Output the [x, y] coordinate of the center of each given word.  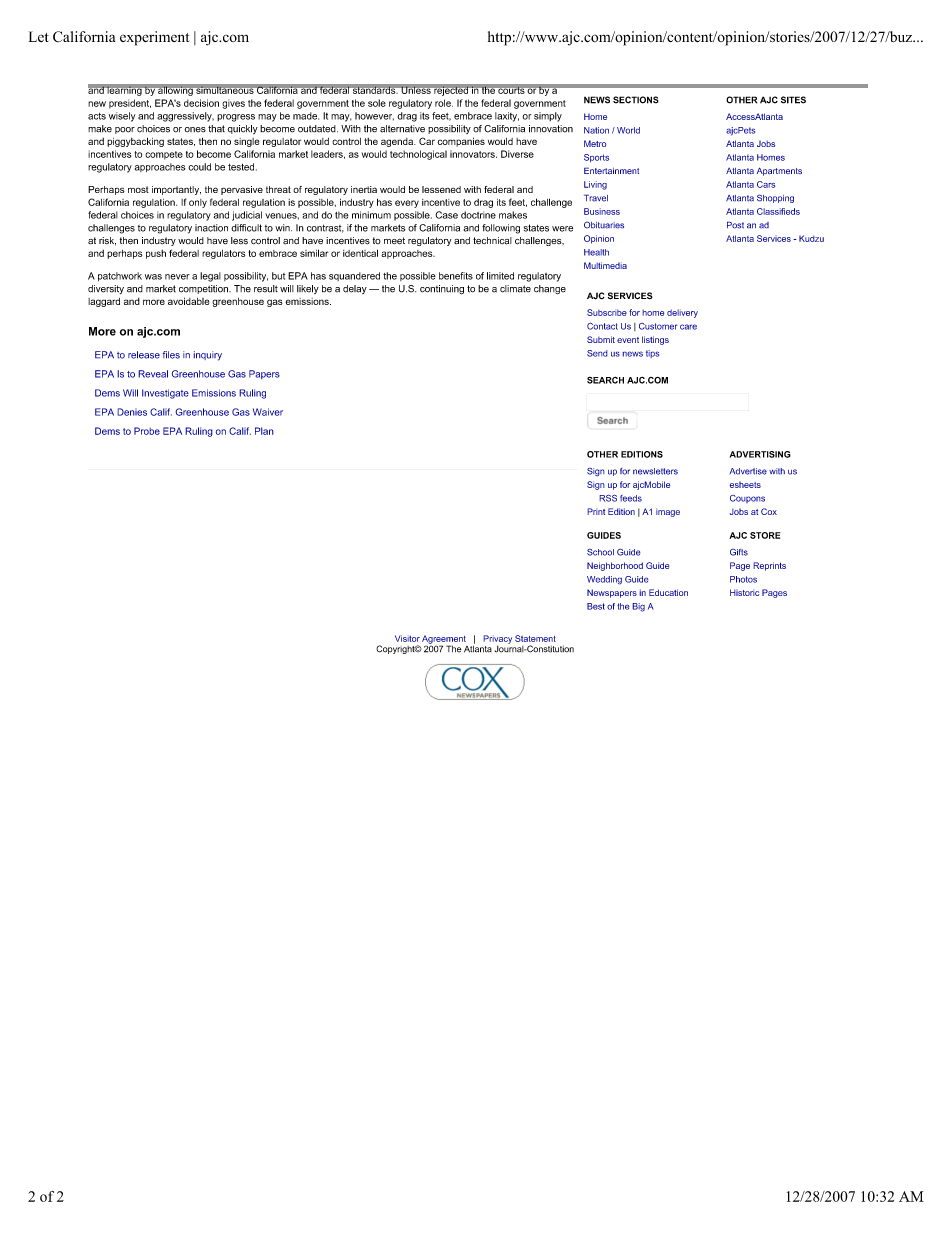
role [444, 103]
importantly [176, 190]
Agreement [444, 640]
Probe [147, 431]
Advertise [748, 471]
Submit [601, 339]
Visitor [407, 638]
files [171, 355]
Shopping [775, 198]
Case [446, 215]
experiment [154, 38]
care [688, 327]
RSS [608, 498]
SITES [793, 100]
